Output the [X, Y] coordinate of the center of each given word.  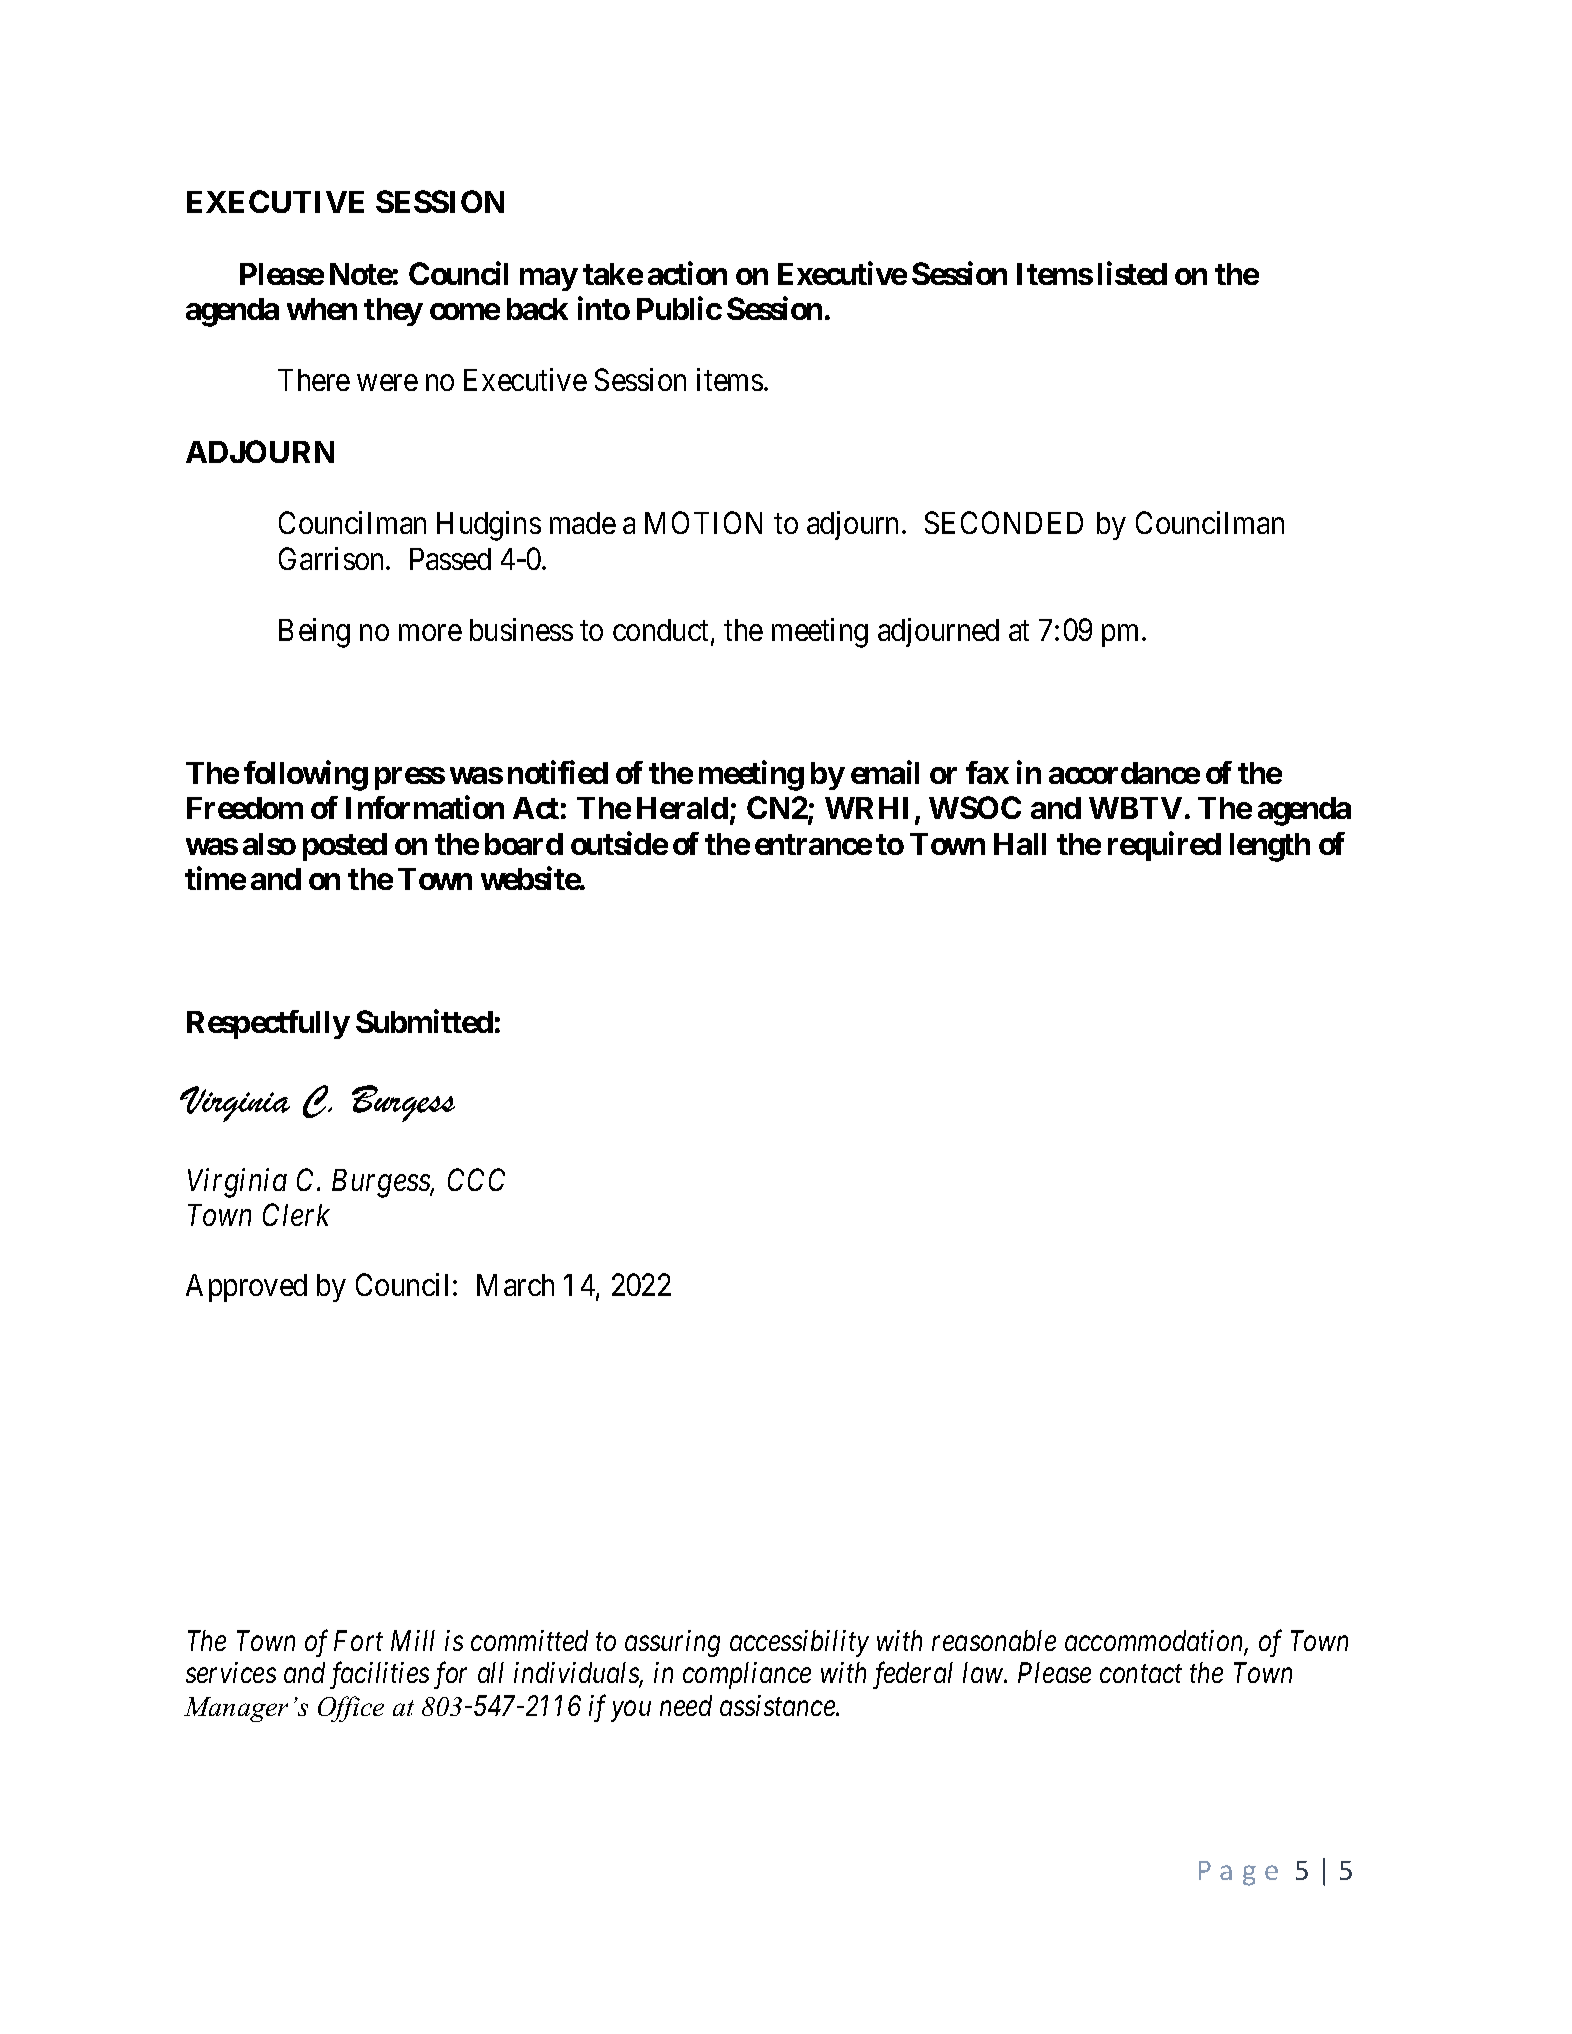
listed [1132, 273]
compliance [747, 1675]
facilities [379, 1675]
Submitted [424, 1021]
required [1164, 846]
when [322, 309]
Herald [682, 808]
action [687, 273]
